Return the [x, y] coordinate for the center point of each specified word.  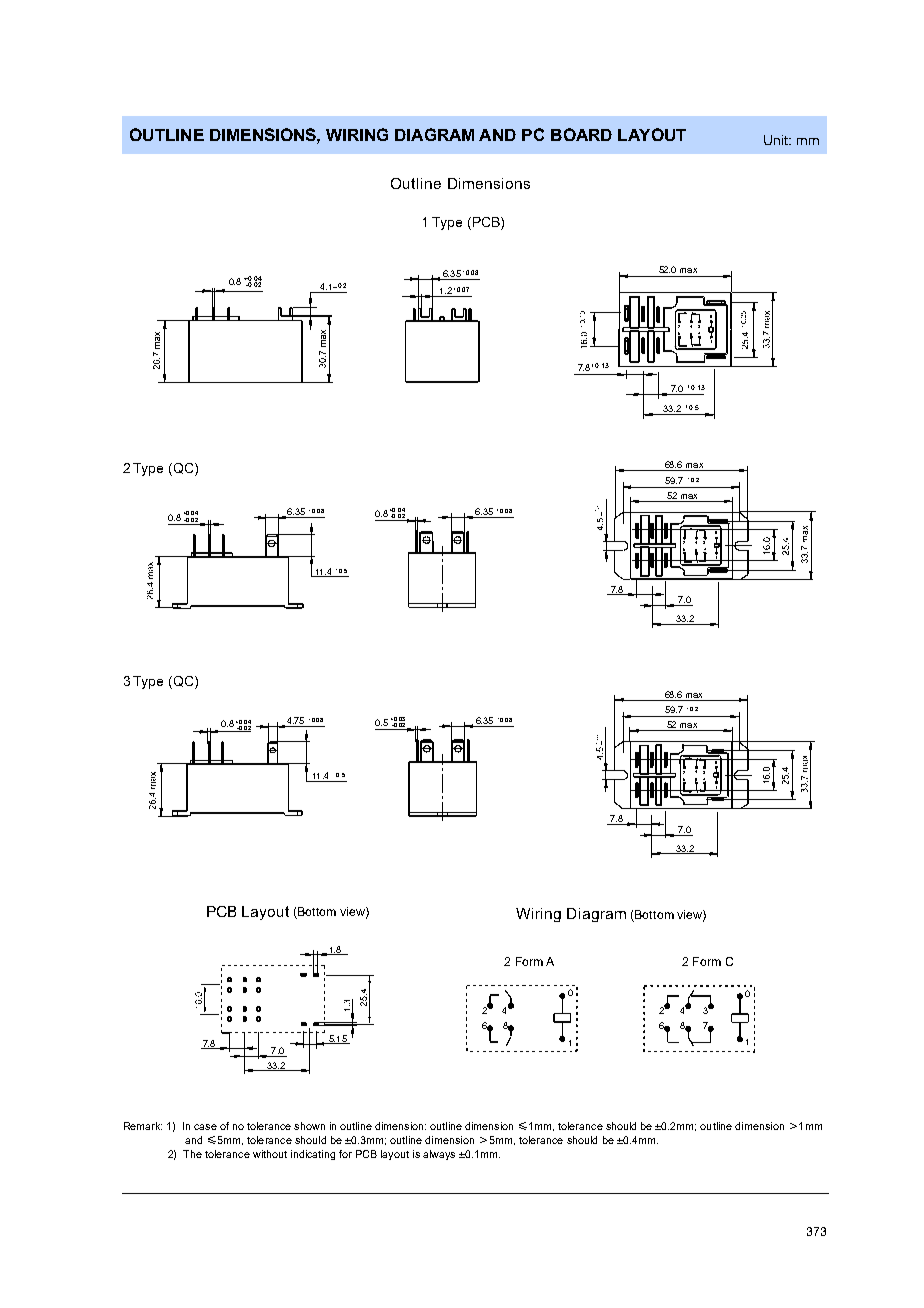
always [439, 1155]
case [205, 1127]
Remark [143, 1126]
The [192, 1154]
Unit [777, 140]
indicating [313, 1155]
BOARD [581, 134]
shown [309, 1126]
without [270, 1154]
